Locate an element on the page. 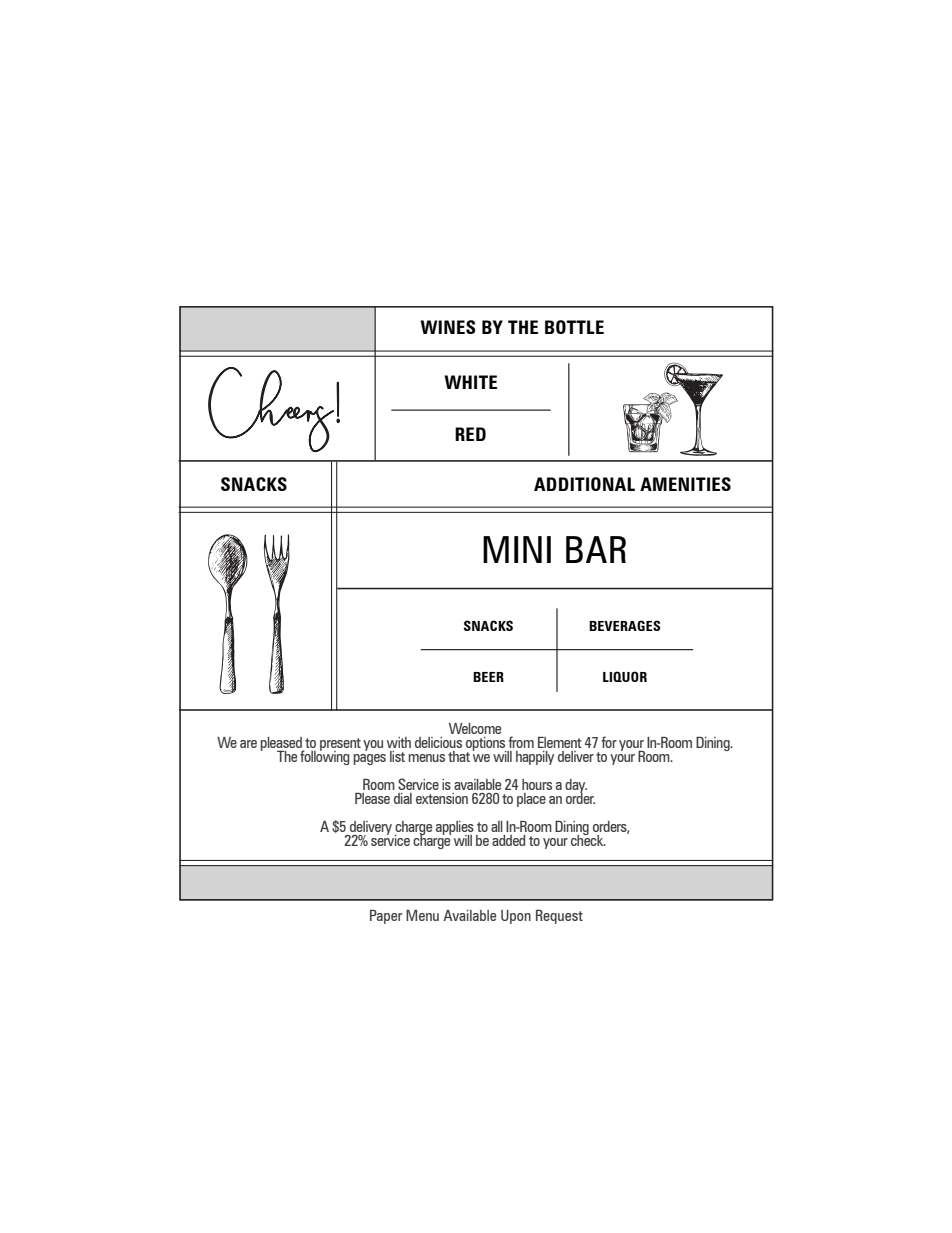  Welcome is located at coordinates (475, 728).
